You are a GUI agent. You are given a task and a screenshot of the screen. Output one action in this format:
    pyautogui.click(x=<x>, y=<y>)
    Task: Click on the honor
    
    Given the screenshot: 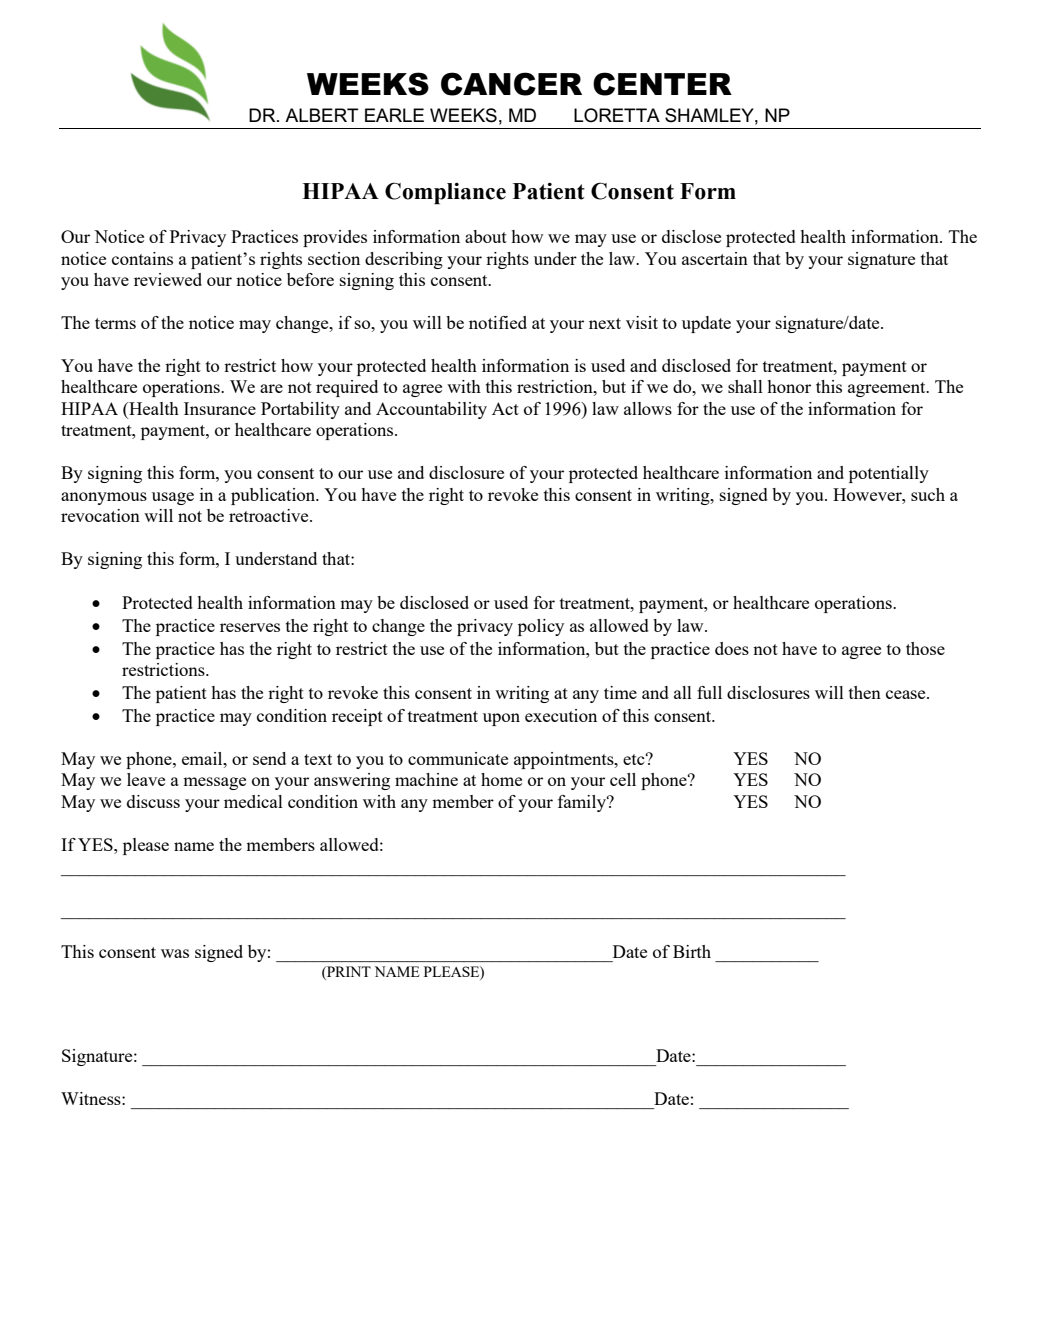 What is the action you would take?
    pyautogui.click(x=789, y=386)
